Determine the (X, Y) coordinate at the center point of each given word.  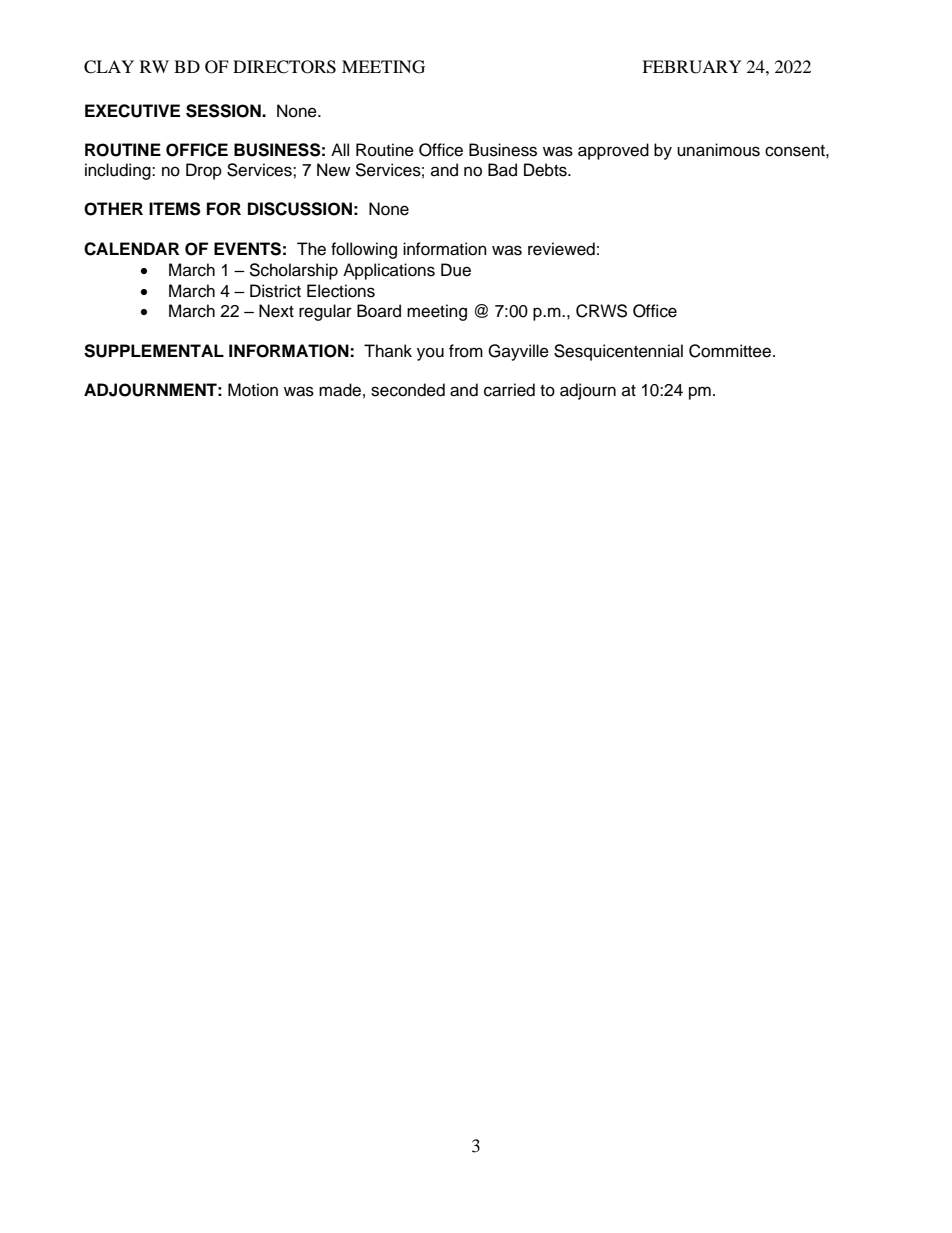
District (275, 291)
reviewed (561, 249)
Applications (389, 271)
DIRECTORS (284, 67)
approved (613, 151)
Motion (253, 390)
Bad (502, 170)
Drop (204, 171)
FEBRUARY (692, 67)
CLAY (109, 67)
